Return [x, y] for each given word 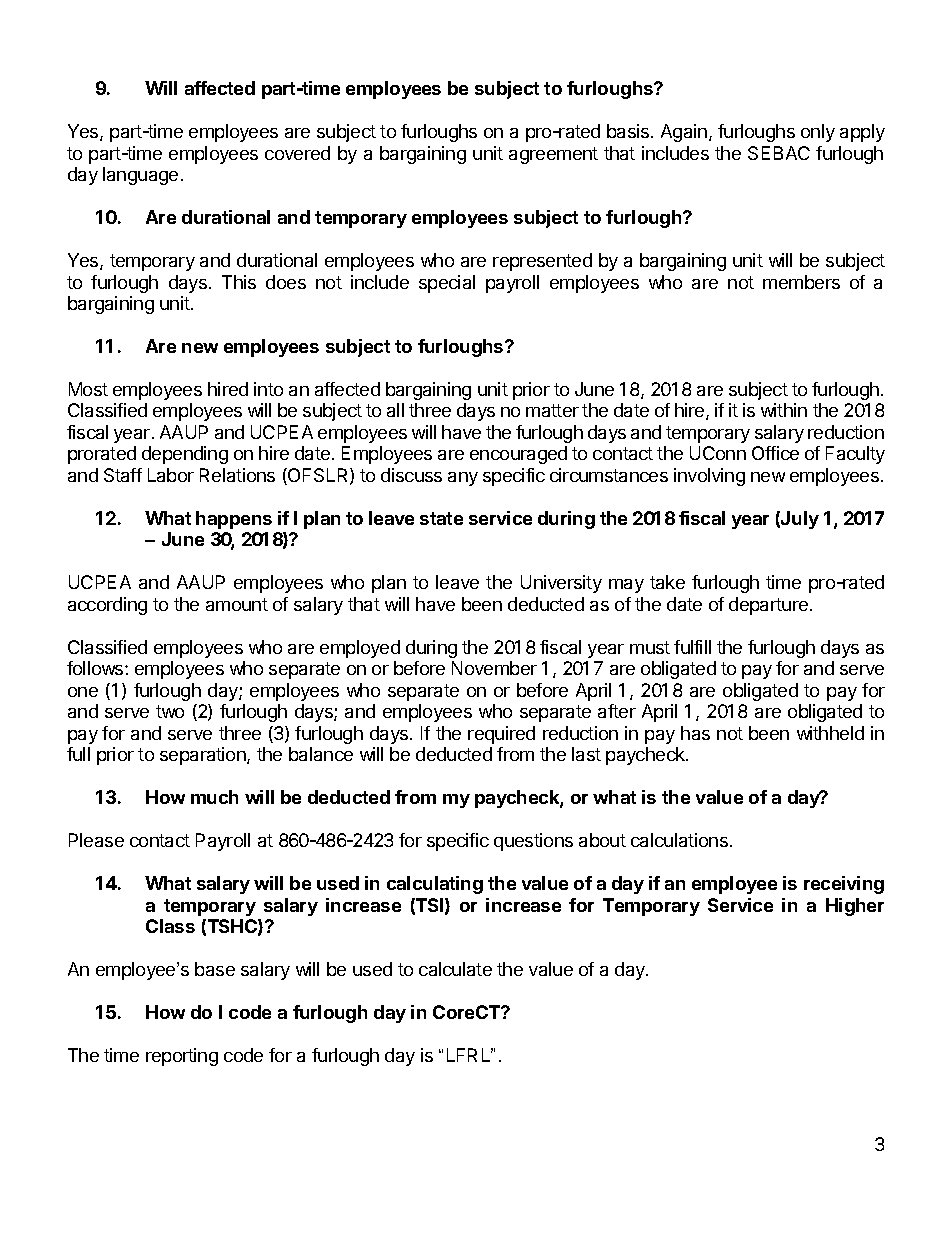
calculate [455, 969]
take [667, 582]
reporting [182, 1057]
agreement [553, 155]
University [561, 584]
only [818, 133]
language [140, 176]
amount [237, 604]
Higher [855, 907]
